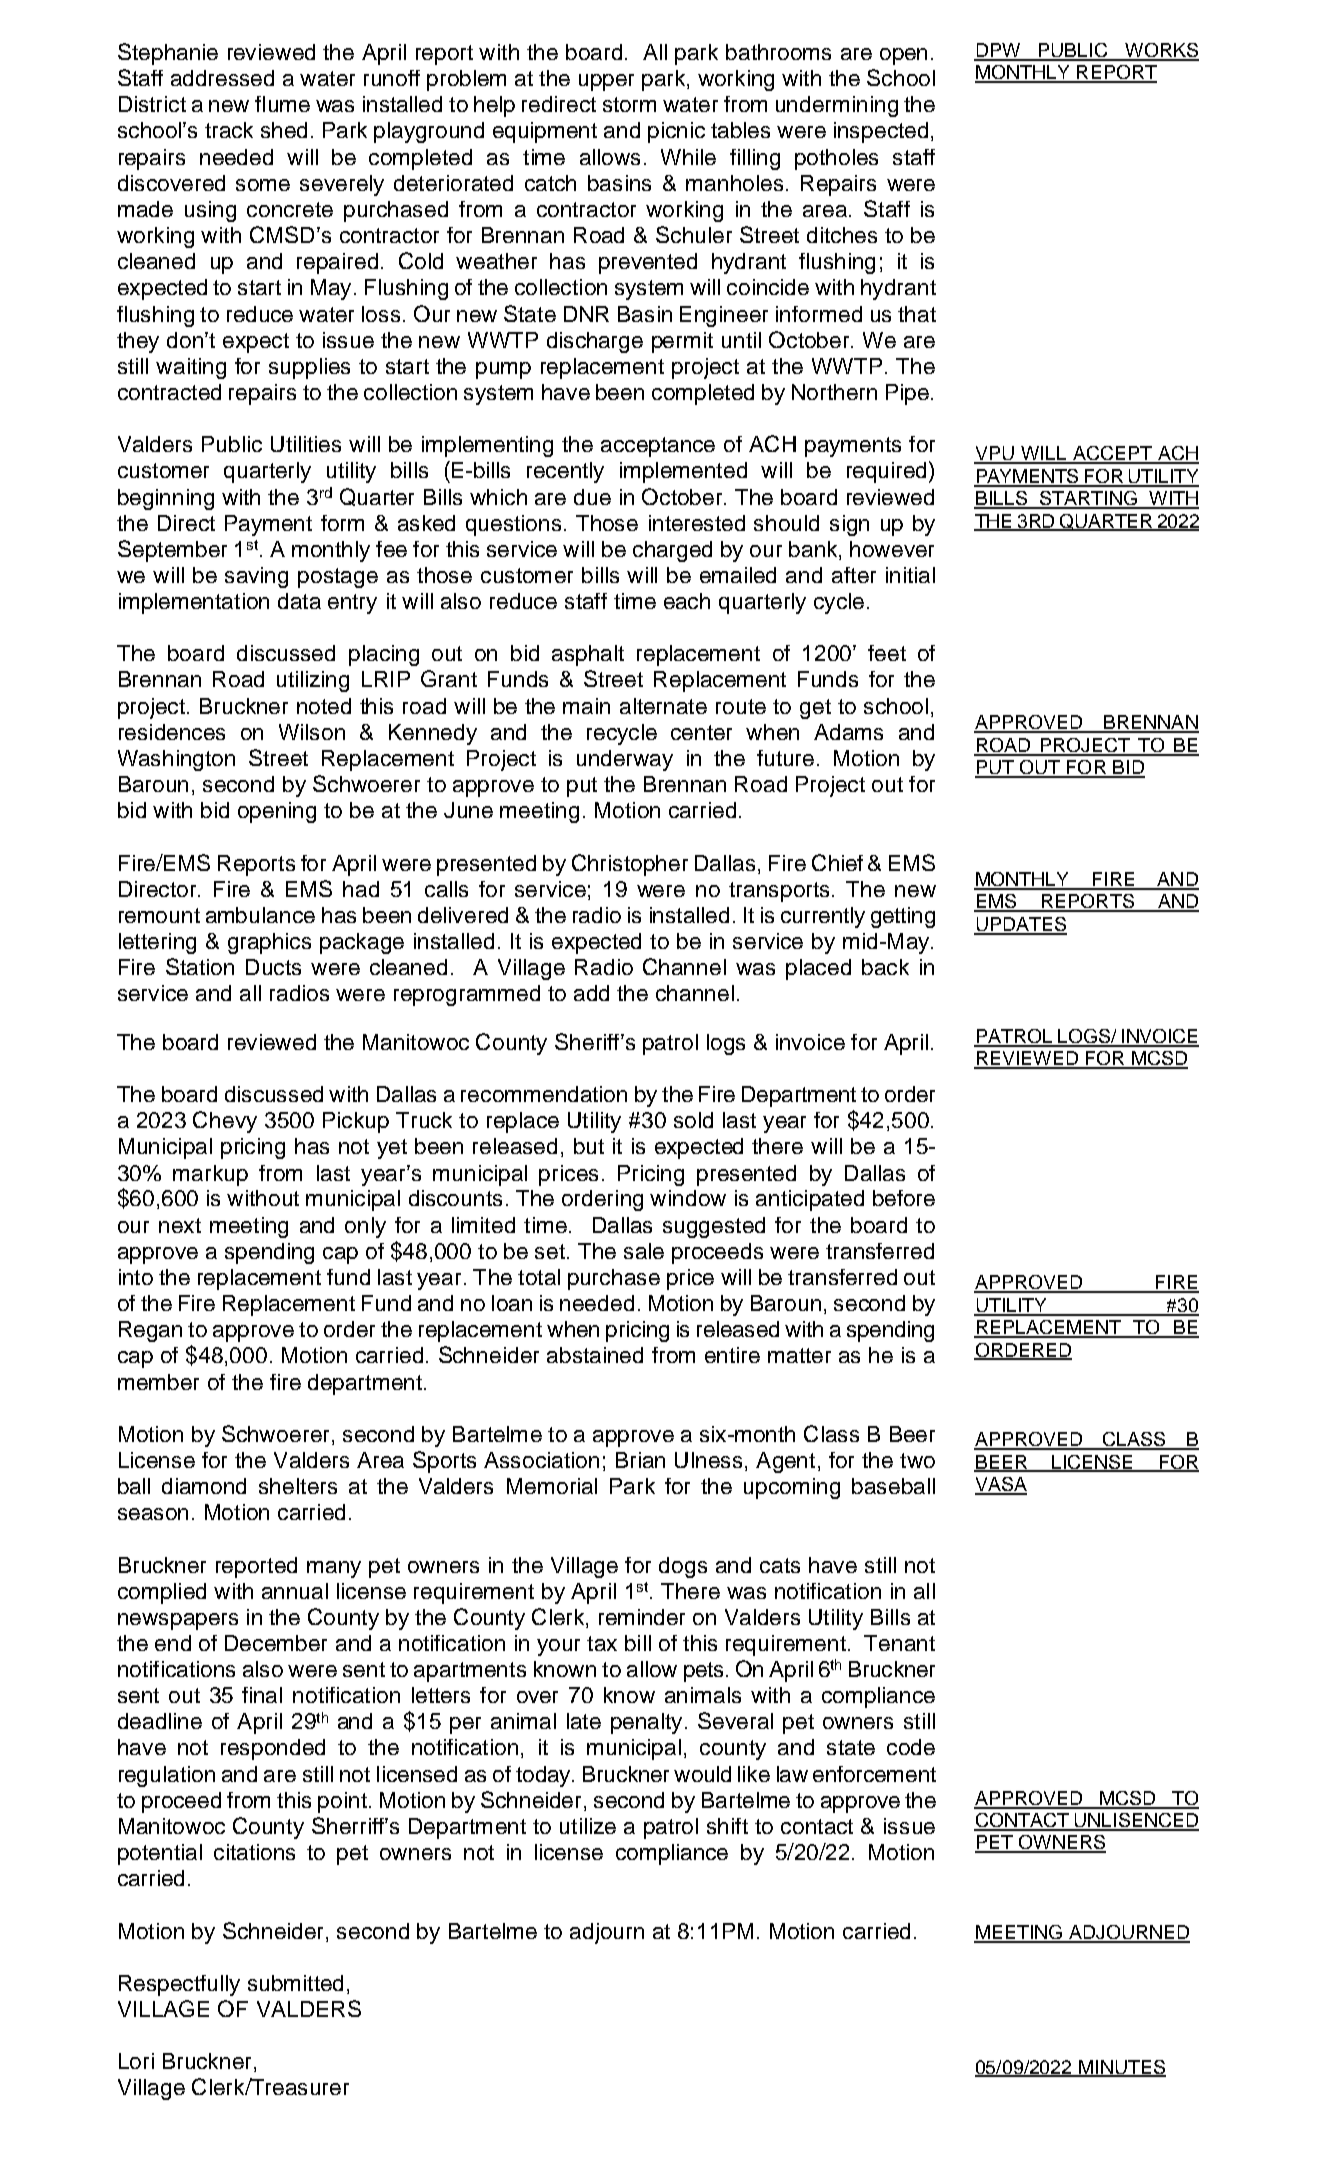 This screenshot has height=2182, width=1325. I want to click on saving, so click(256, 577).
